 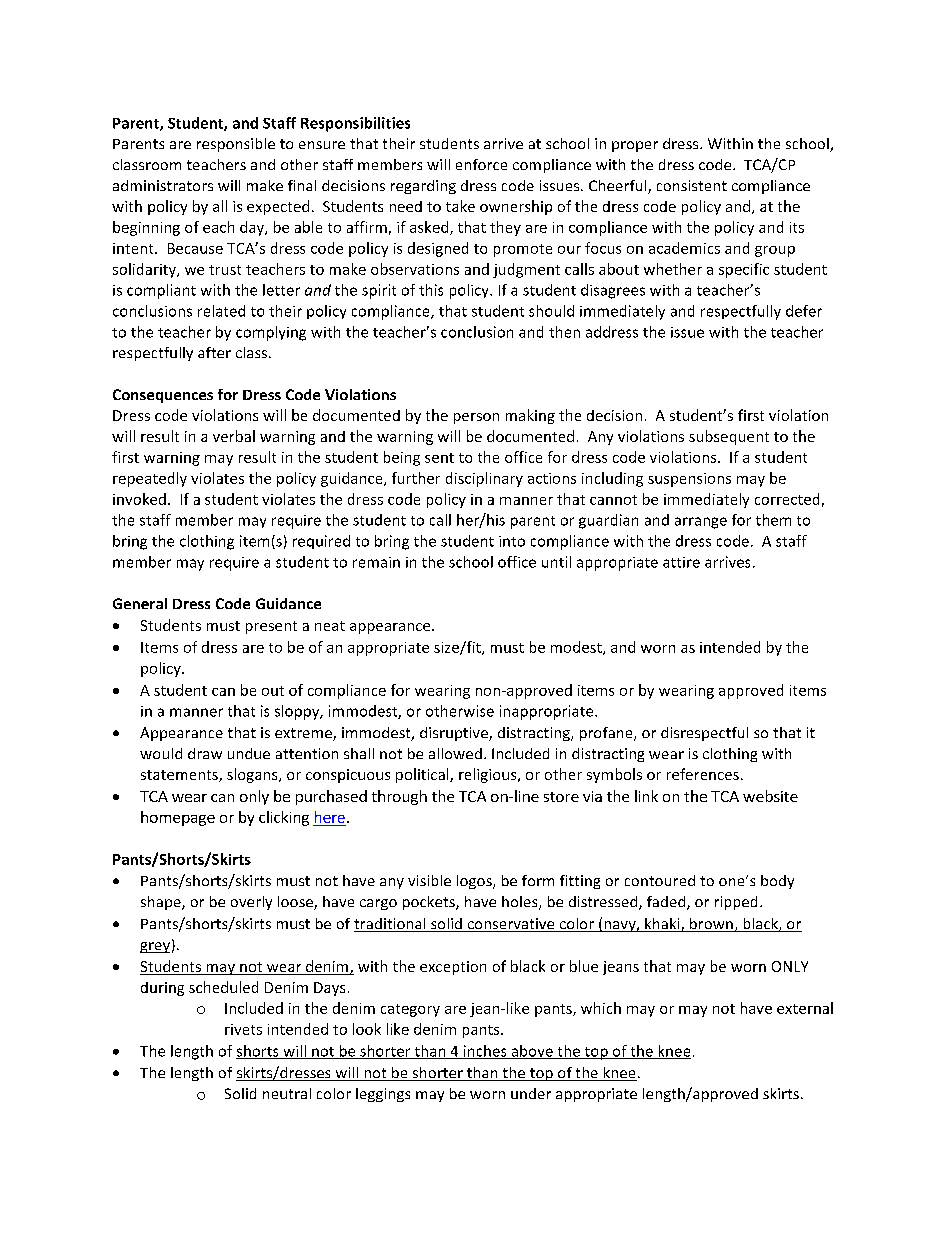 What do you see at coordinates (703, 774) in the document?
I see `references` at bounding box center [703, 774].
